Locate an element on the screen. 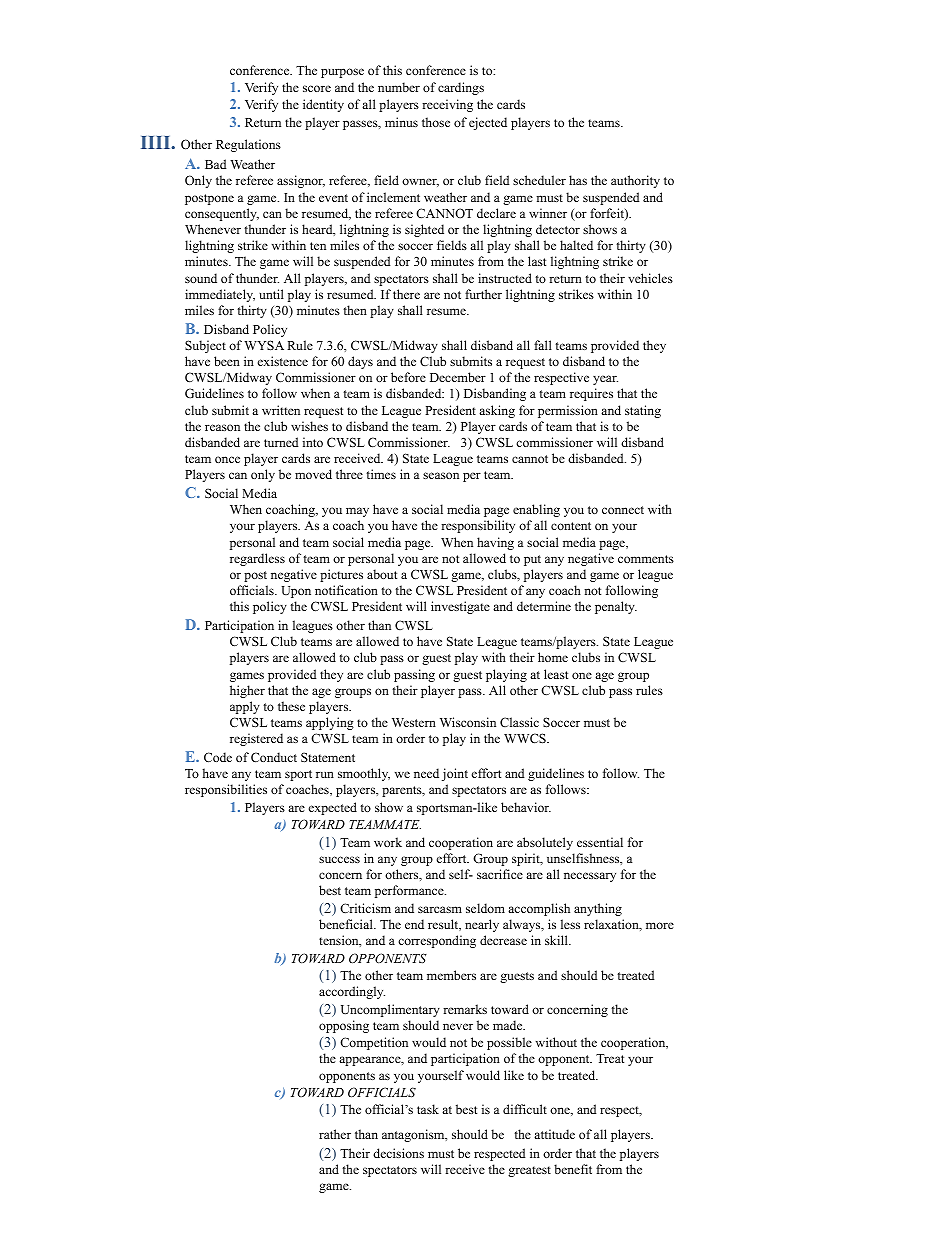 The image size is (952, 1233). those is located at coordinates (436, 122).
